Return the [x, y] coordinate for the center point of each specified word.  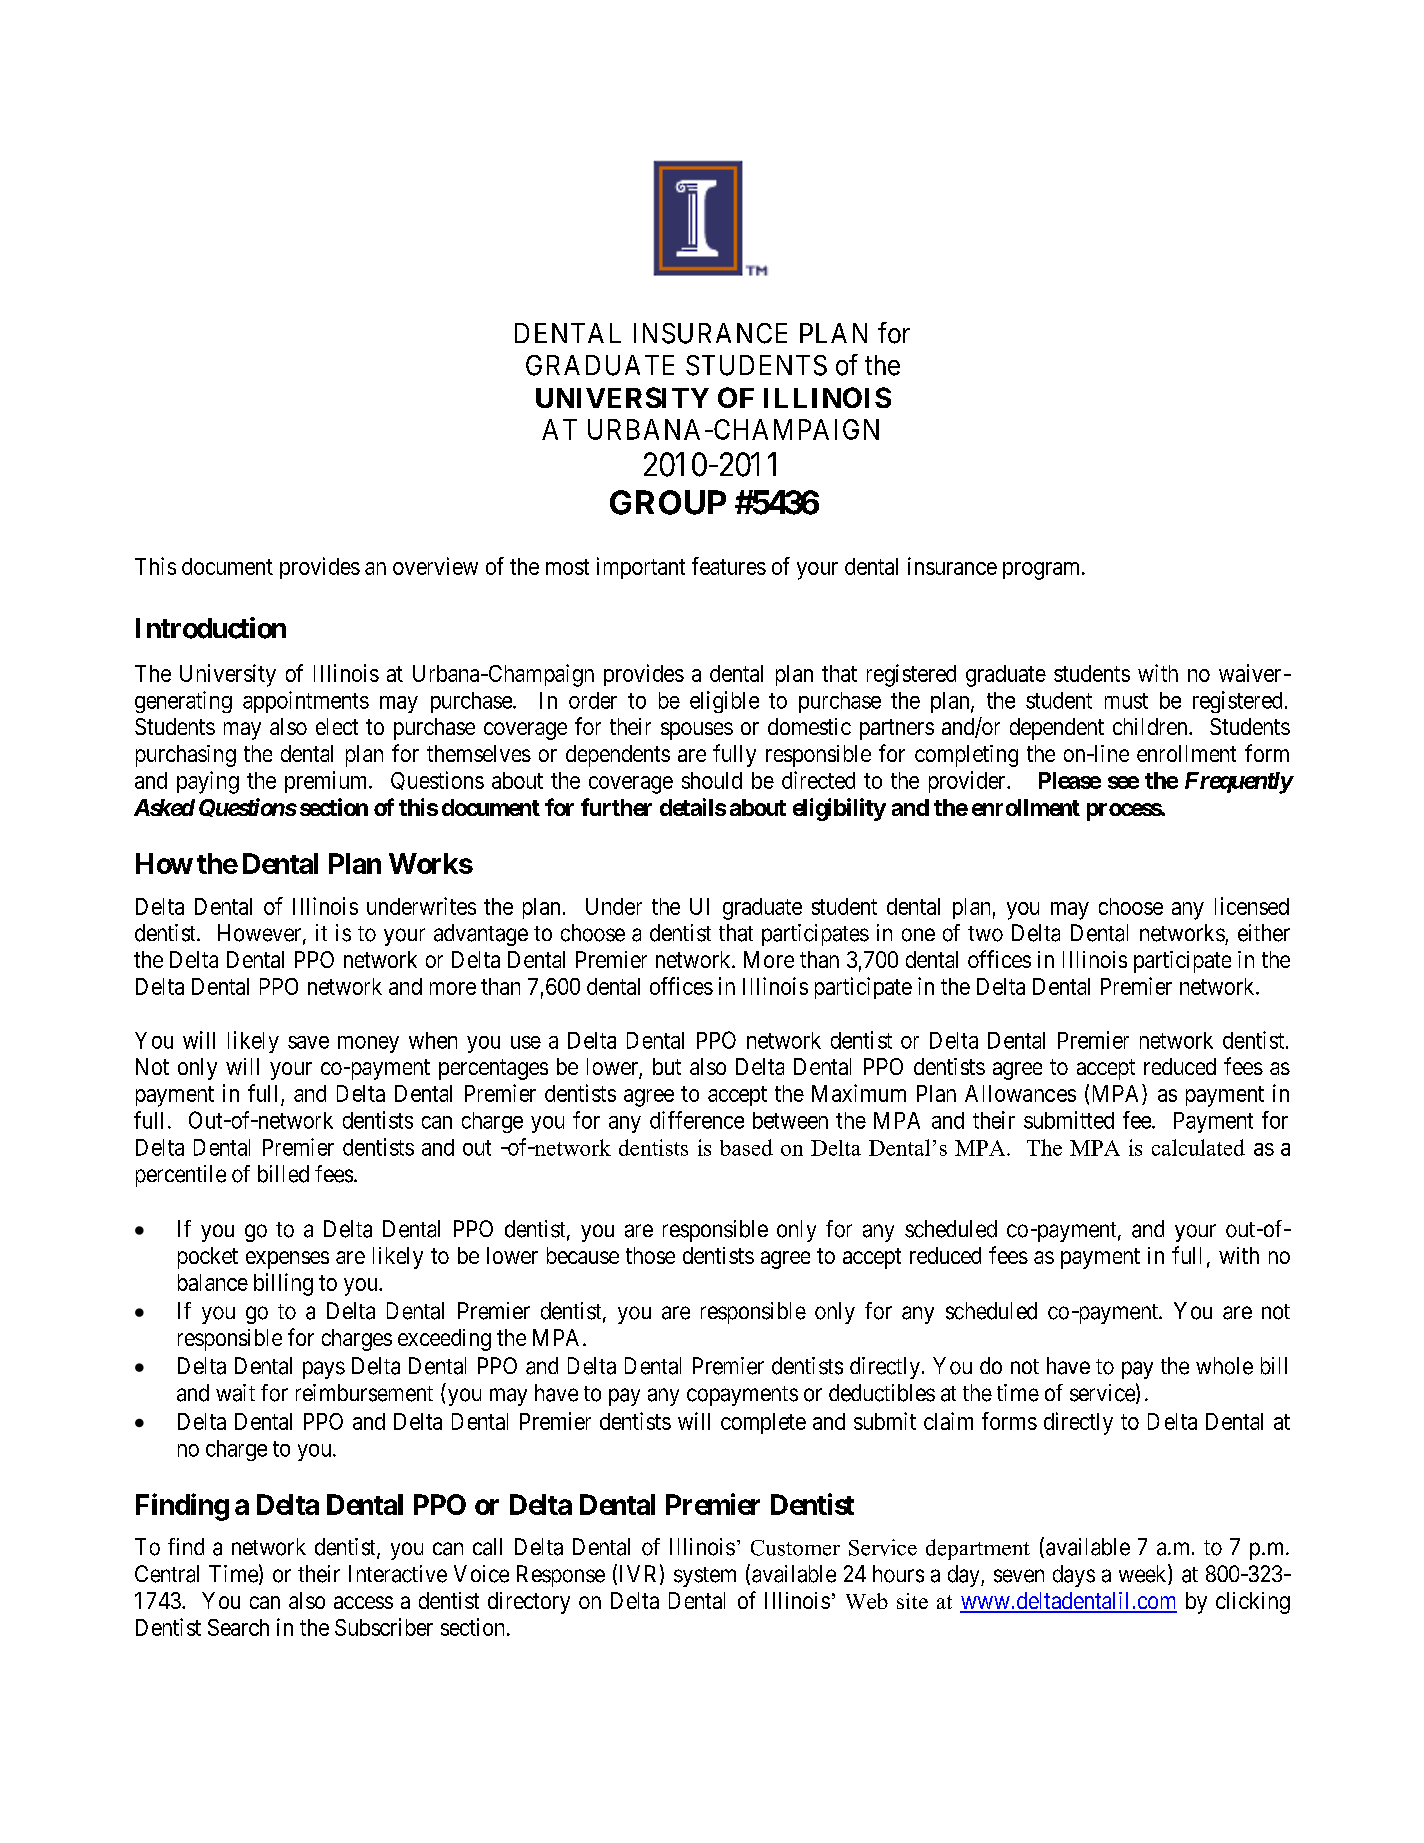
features [729, 566]
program [1043, 571]
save [308, 1042]
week [1144, 1574]
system [705, 1577]
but [667, 1066]
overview [435, 566]
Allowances [1020, 1093]
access [363, 1602]
